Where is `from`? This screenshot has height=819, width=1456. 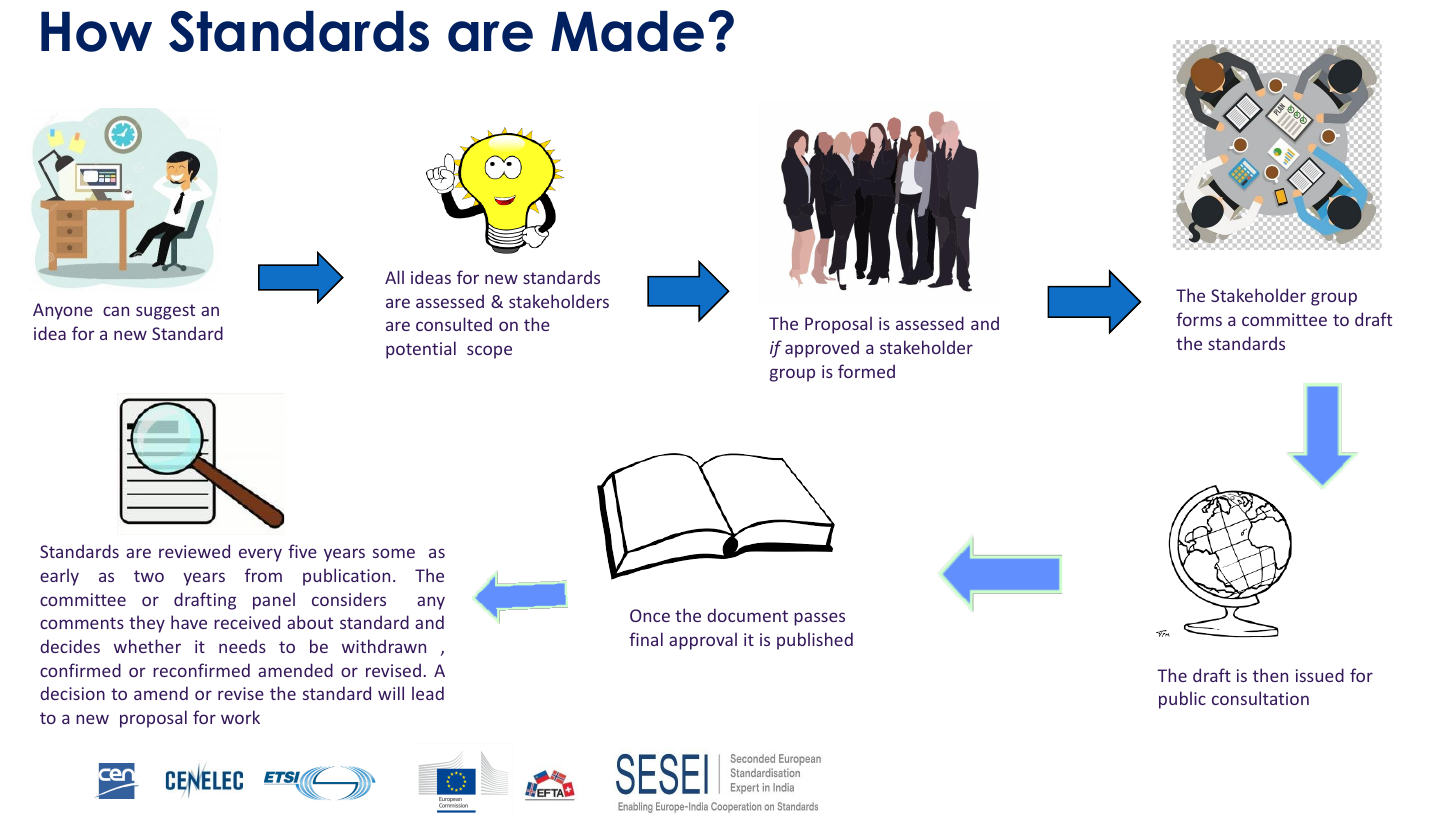 from is located at coordinates (263, 575).
